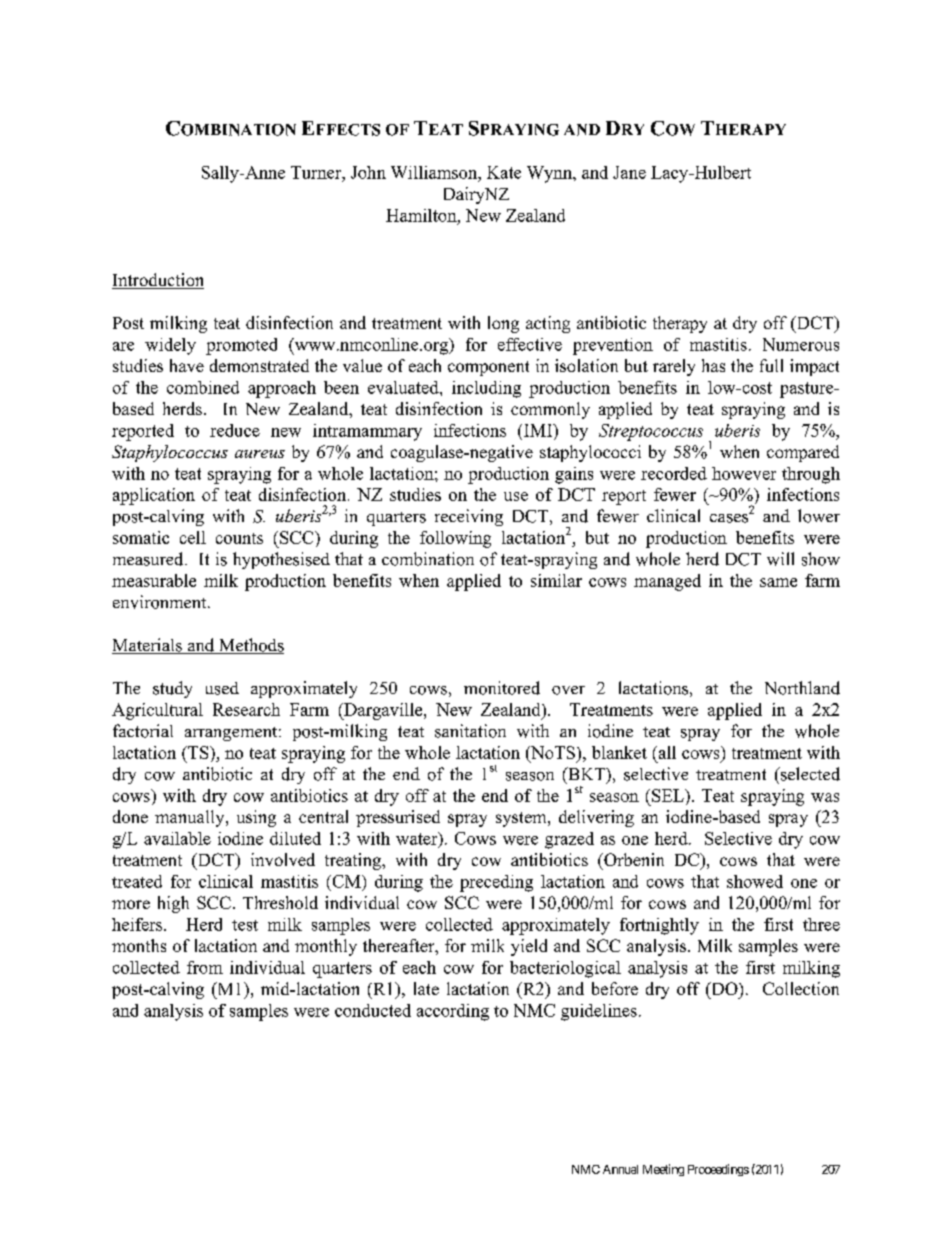 This document has width=952, height=1233. I want to click on Introduction, so click(158, 281).
